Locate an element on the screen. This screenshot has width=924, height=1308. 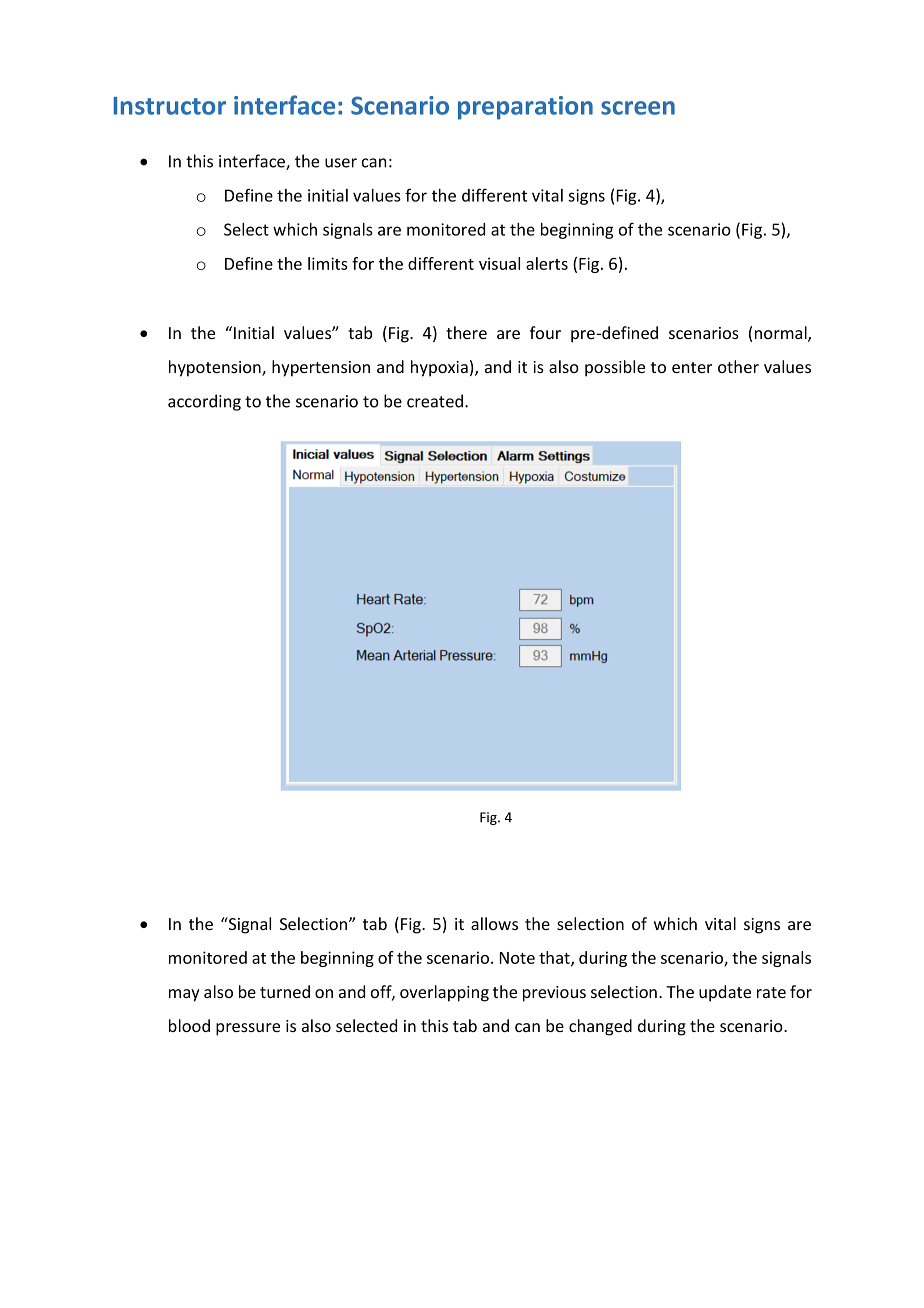
preparation is located at coordinates (525, 108).
